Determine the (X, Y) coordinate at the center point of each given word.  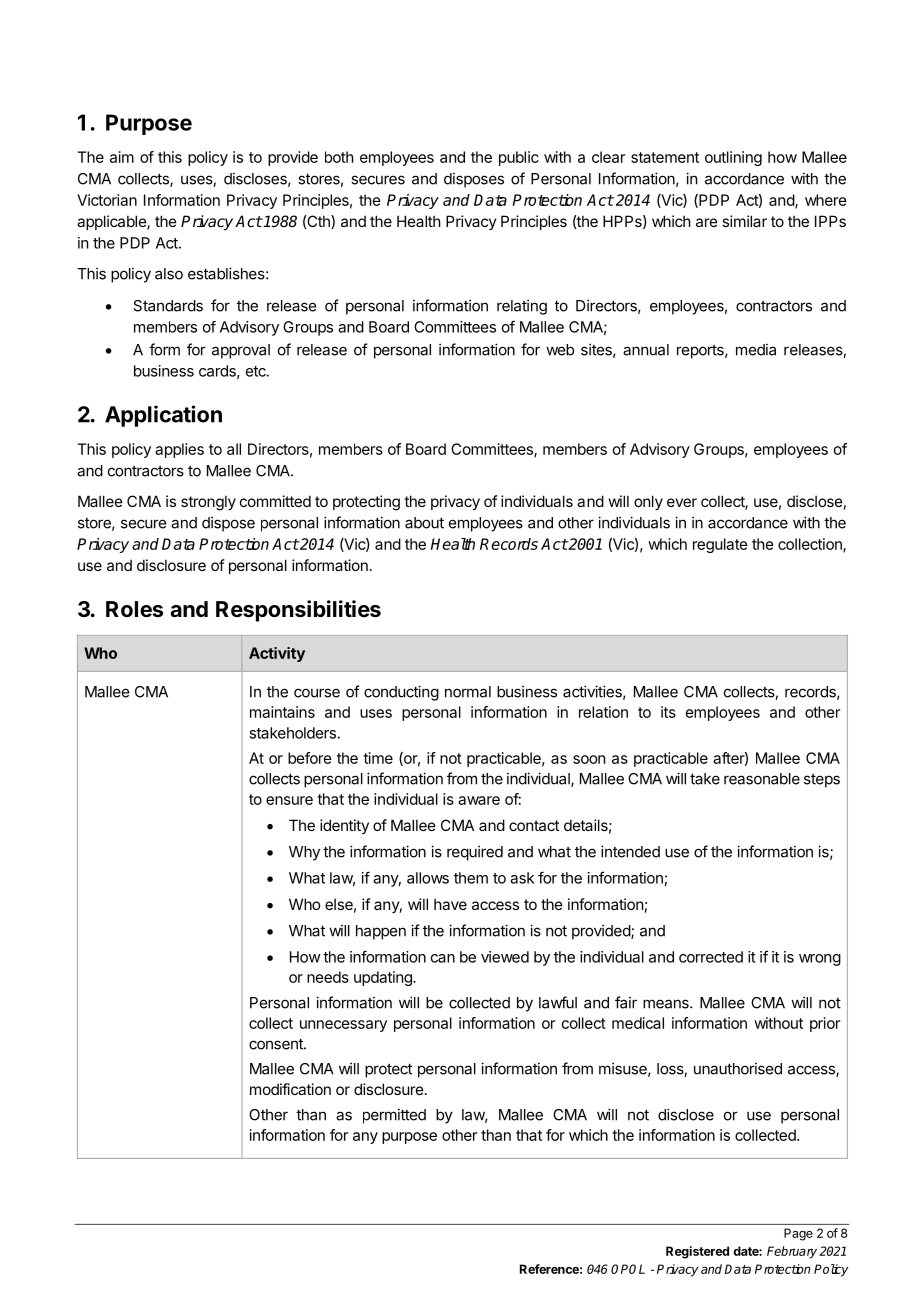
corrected (711, 957)
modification (290, 1089)
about (424, 523)
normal (468, 692)
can (443, 958)
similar (744, 221)
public (519, 158)
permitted (394, 1116)
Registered (697, 1252)
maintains (282, 712)
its (668, 712)
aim (122, 157)
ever (682, 502)
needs (328, 977)
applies (179, 450)
